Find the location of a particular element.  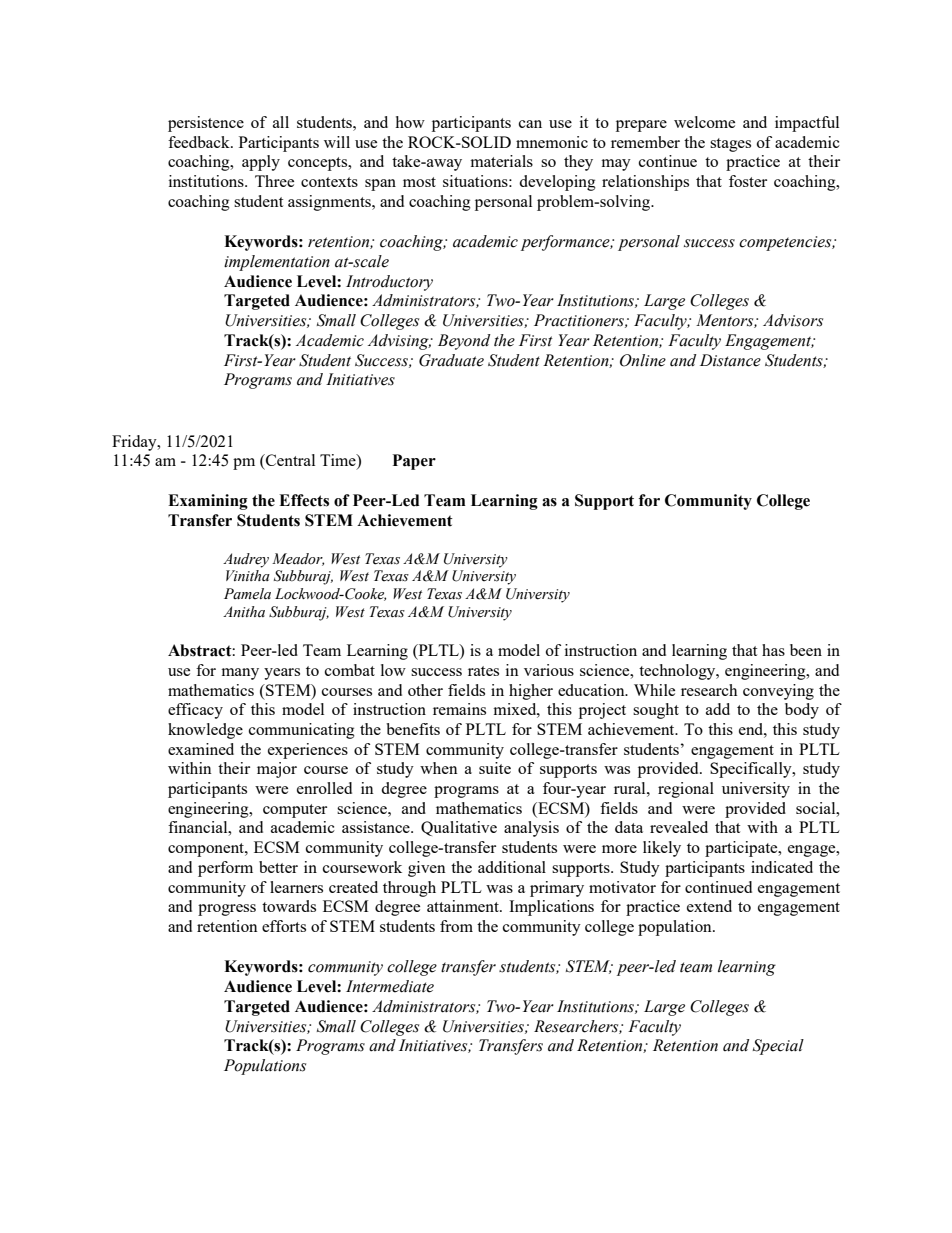

has is located at coordinates (773, 650).
